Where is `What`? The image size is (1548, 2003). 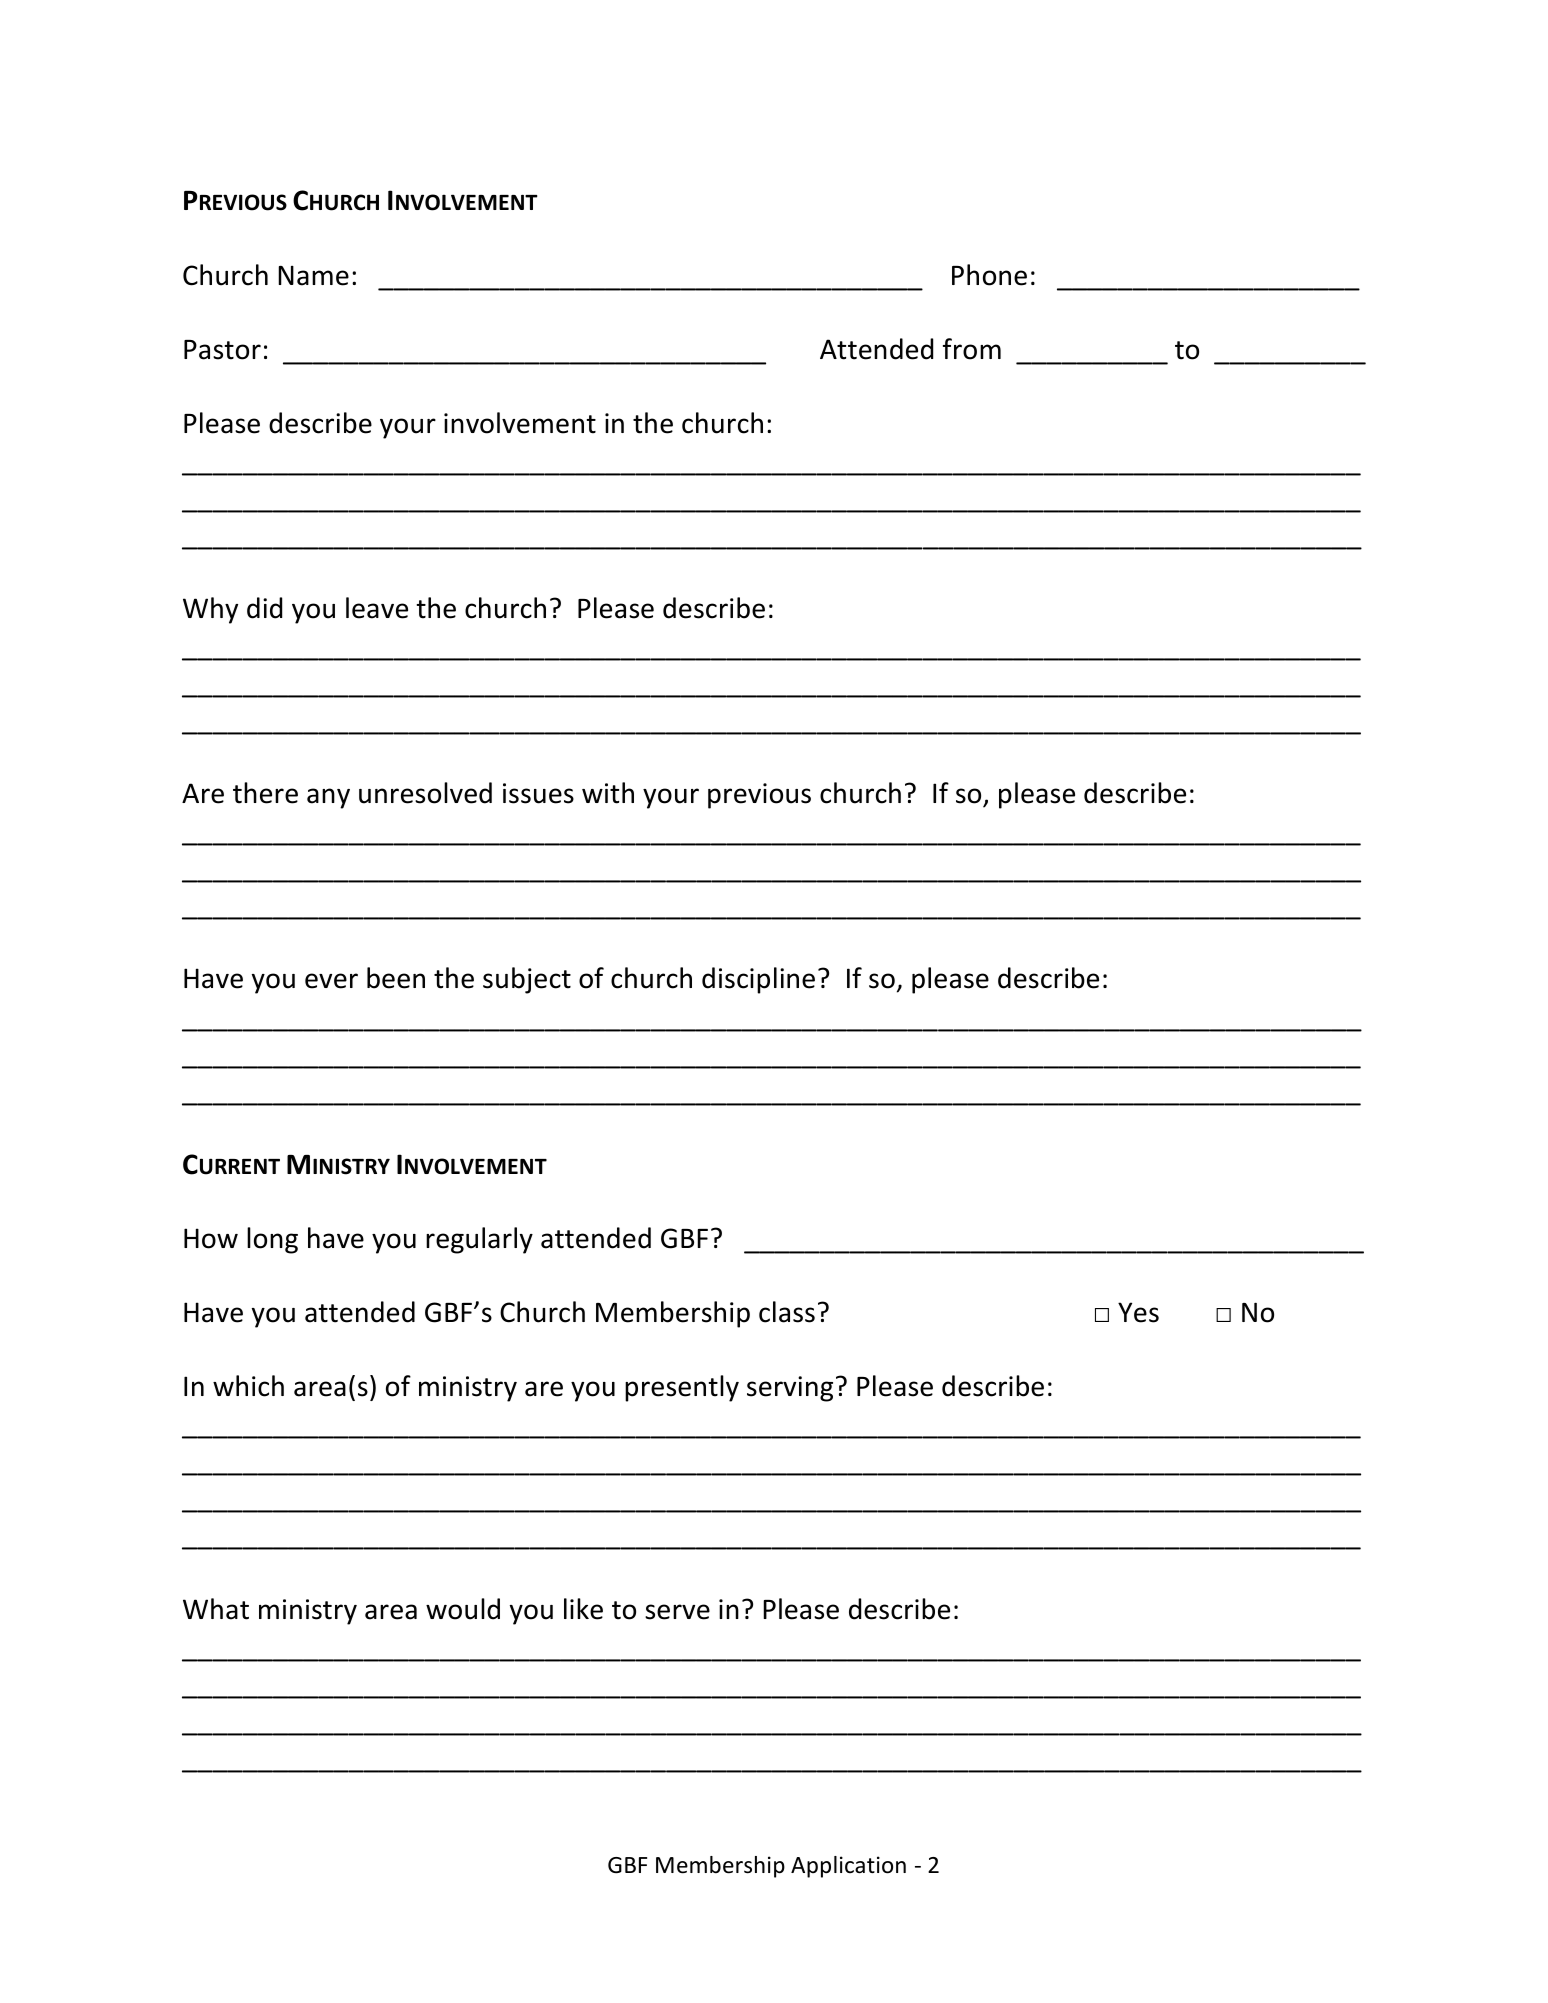
What is located at coordinates (216, 1609).
